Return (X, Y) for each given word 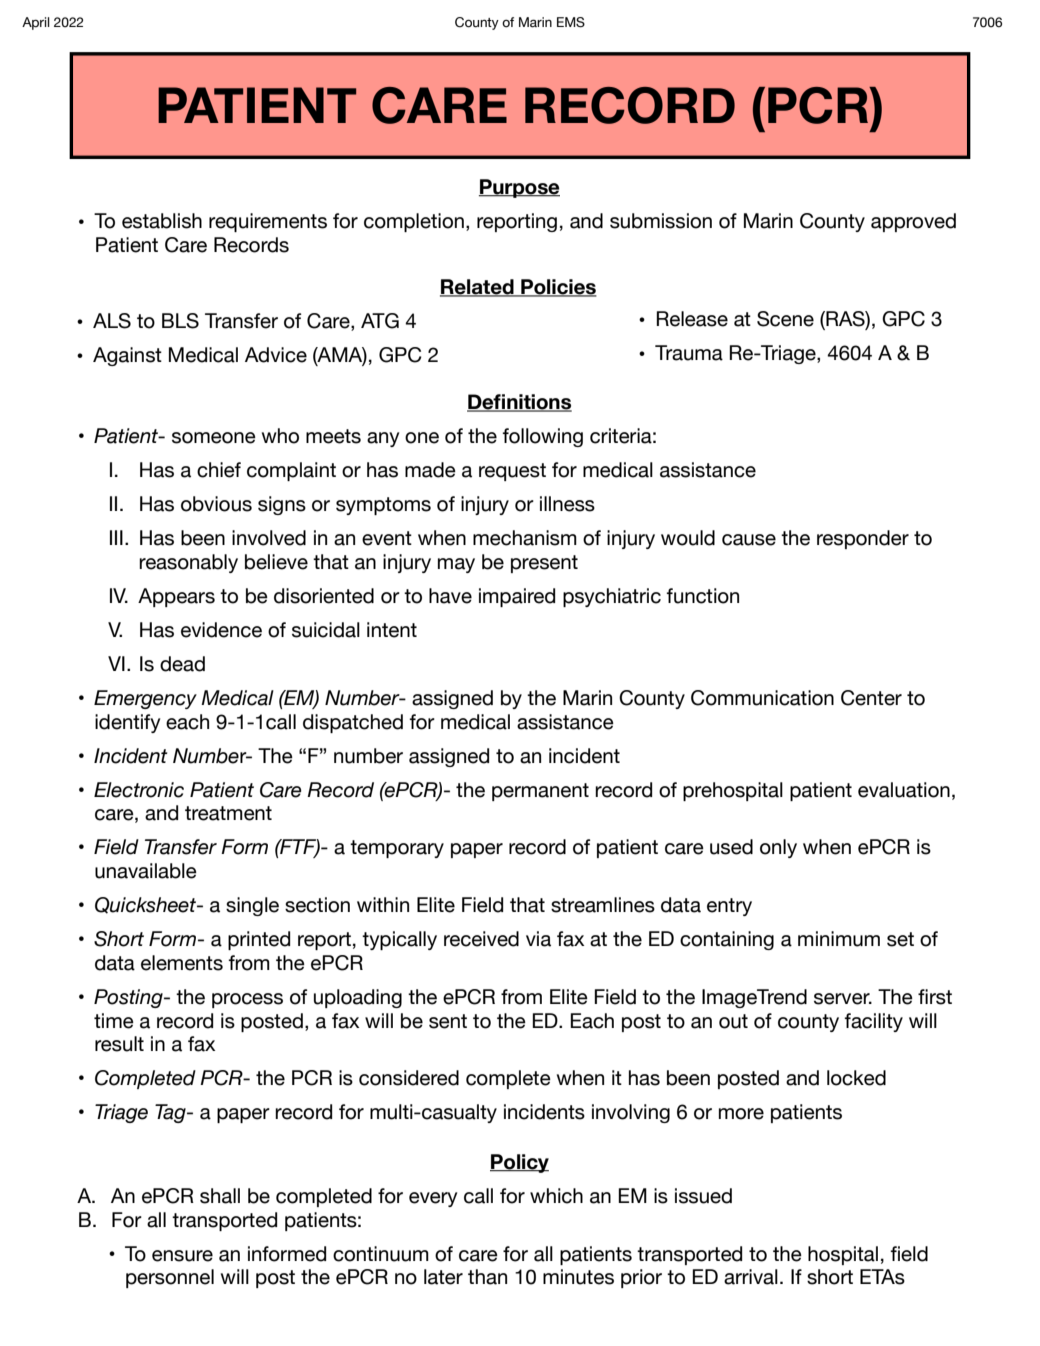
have (450, 596)
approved (913, 222)
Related (478, 288)
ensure (182, 1256)
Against (127, 356)
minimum (839, 939)
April (36, 23)
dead (182, 664)
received (481, 939)
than (487, 1277)
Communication (762, 698)
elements (182, 963)
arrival (751, 1277)
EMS (571, 22)
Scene (785, 319)
